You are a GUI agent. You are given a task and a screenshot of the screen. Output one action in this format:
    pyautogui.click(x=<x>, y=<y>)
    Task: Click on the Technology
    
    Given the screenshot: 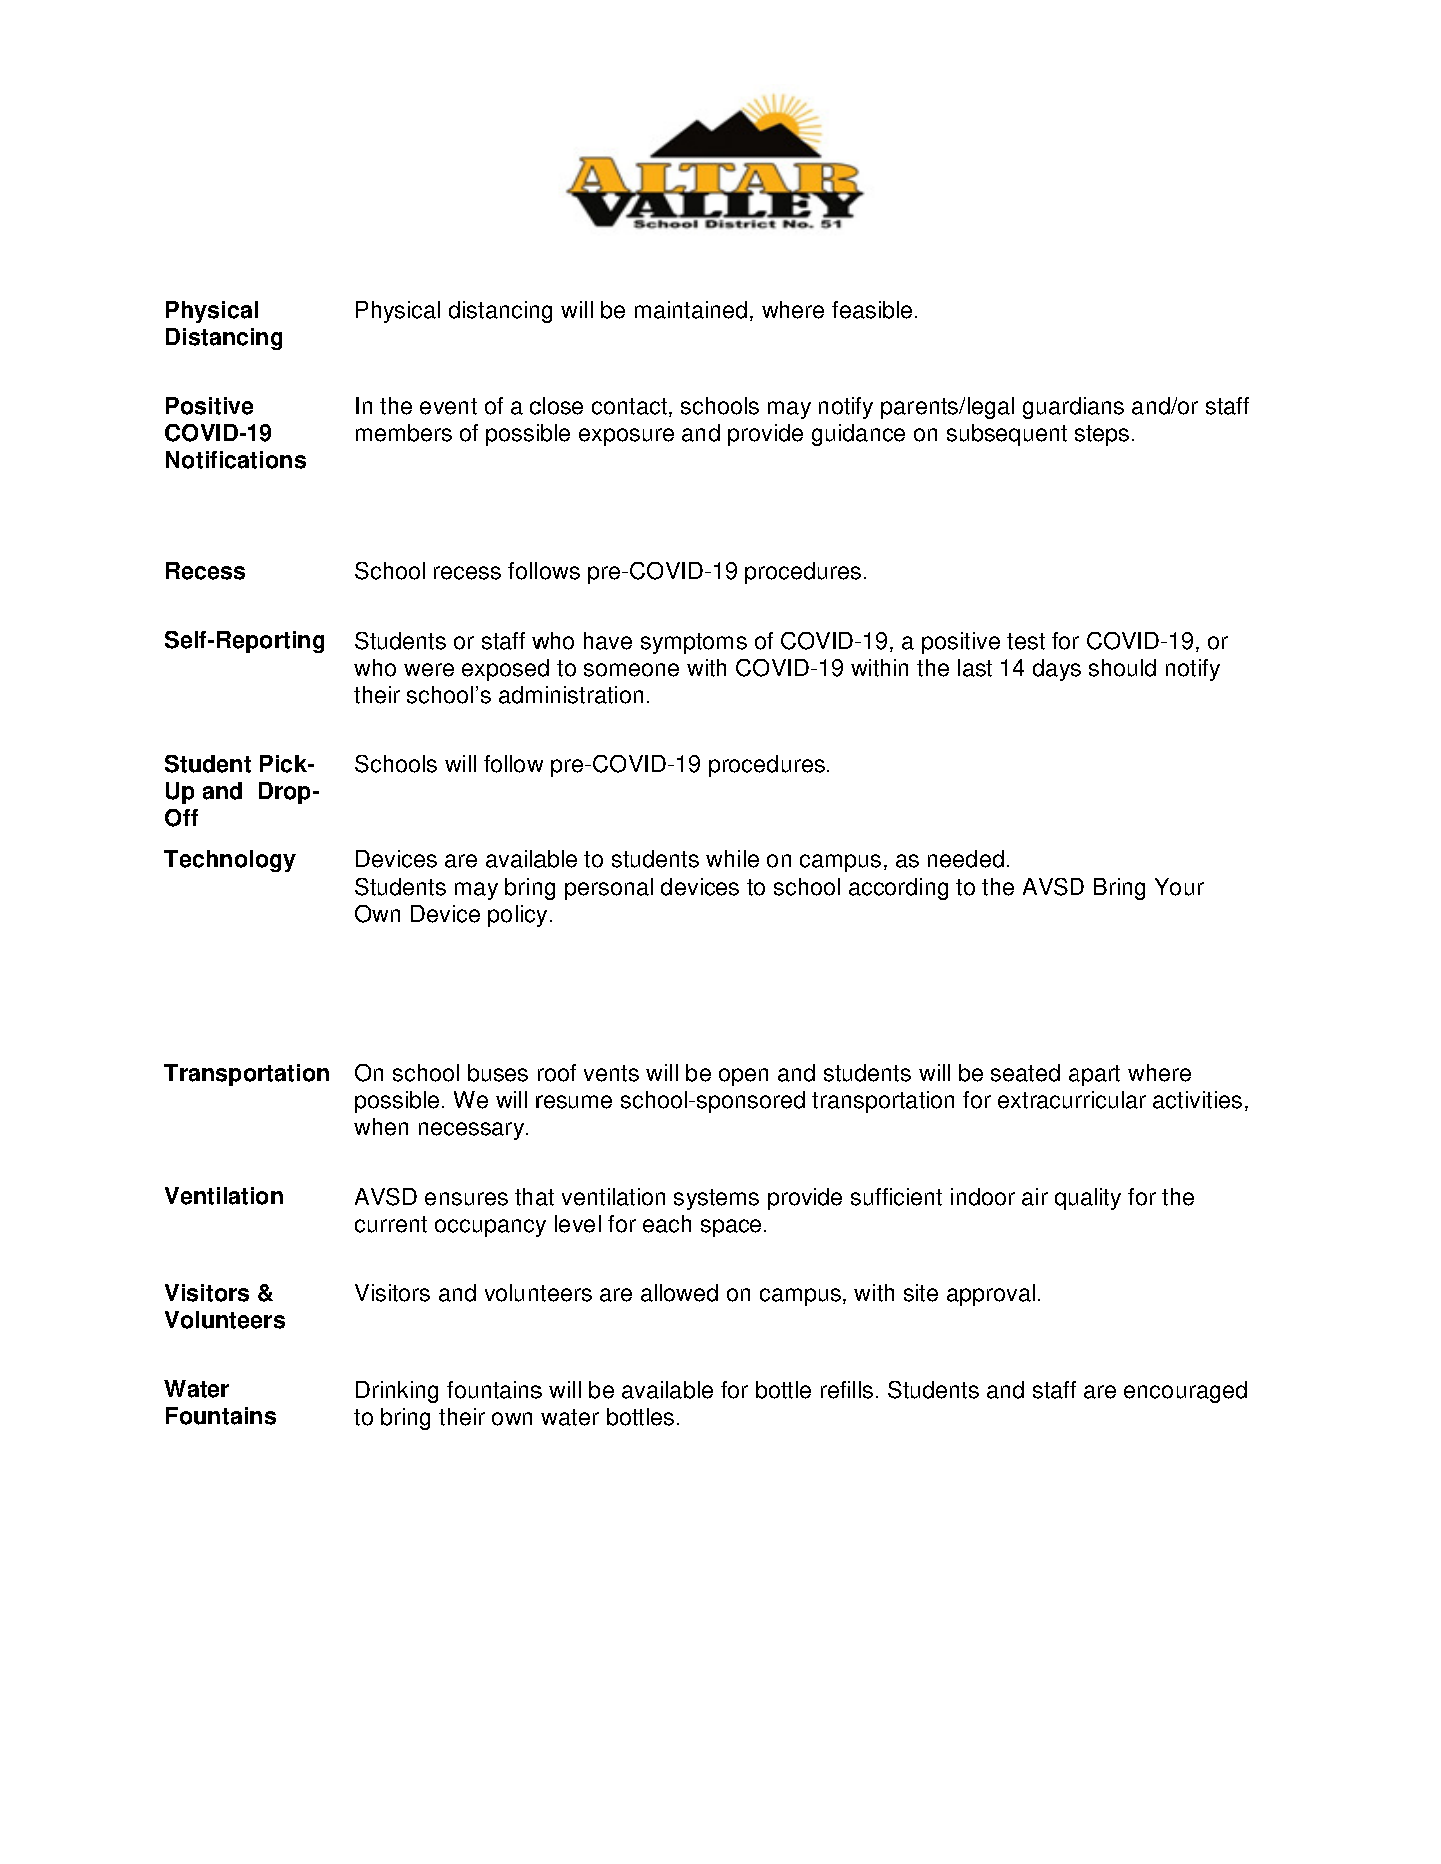 What is the action you would take?
    pyautogui.click(x=230, y=861)
